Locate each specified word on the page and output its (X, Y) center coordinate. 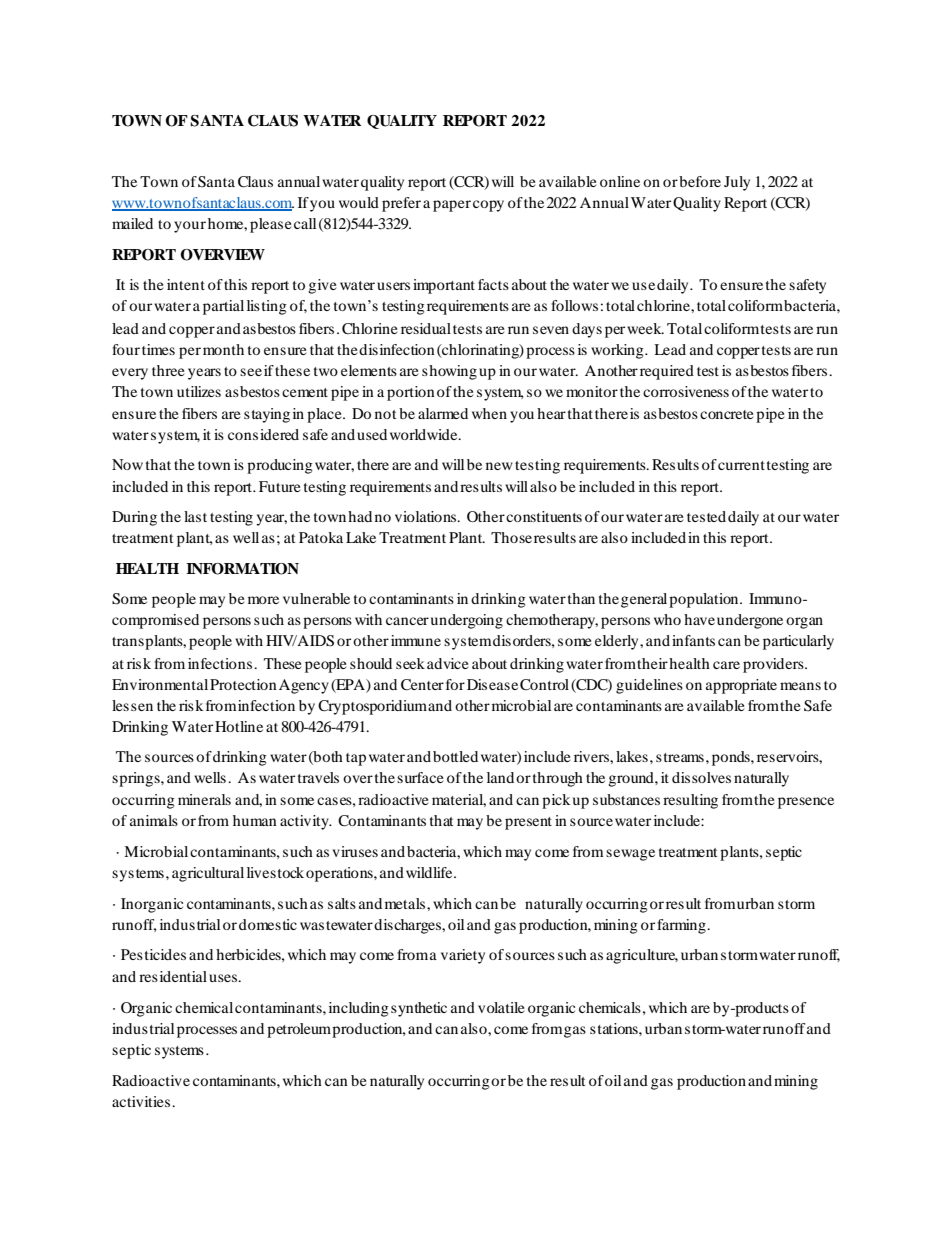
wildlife (430, 872)
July (737, 183)
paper (452, 206)
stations (615, 1028)
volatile (501, 1007)
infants (693, 640)
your (190, 227)
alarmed (443, 413)
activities (141, 1101)
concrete (726, 414)
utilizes (199, 391)
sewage (630, 855)
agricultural (208, 874)
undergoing (467, 621)
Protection (243, 684)
